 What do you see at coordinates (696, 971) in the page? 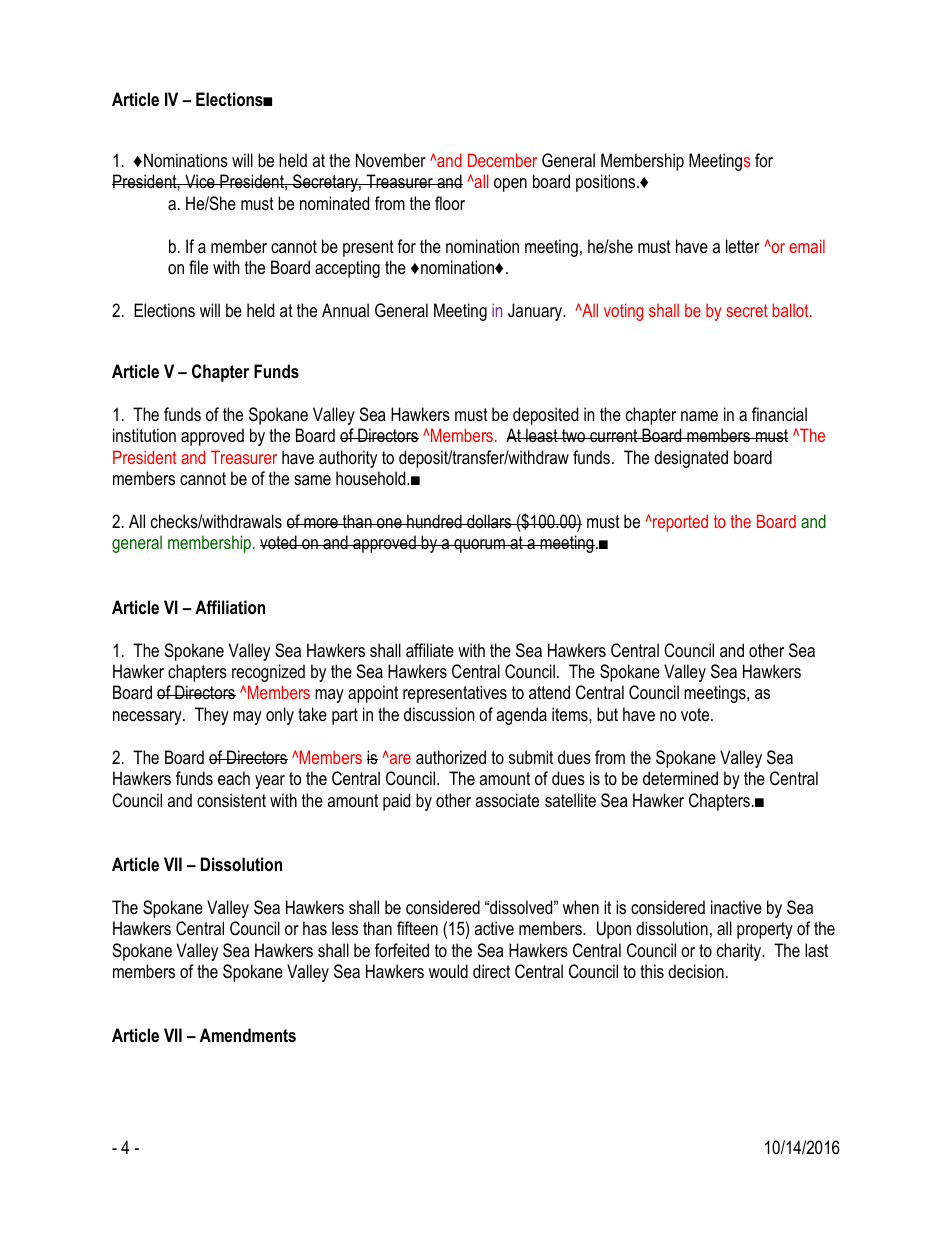
I see `decision` at bounding box center [696, 971].
